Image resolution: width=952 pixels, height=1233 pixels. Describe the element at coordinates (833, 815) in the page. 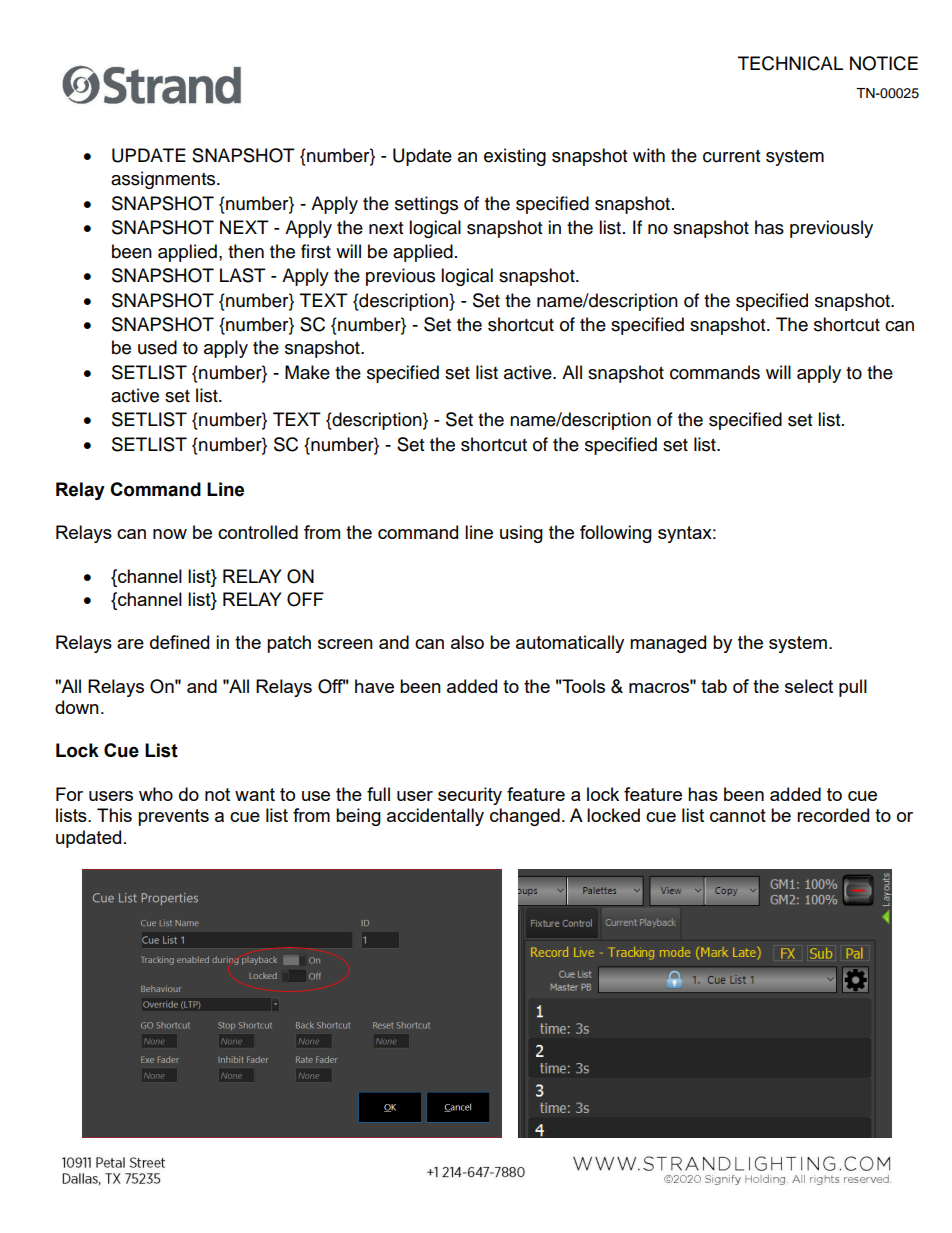

I see `recorded` at that location.
